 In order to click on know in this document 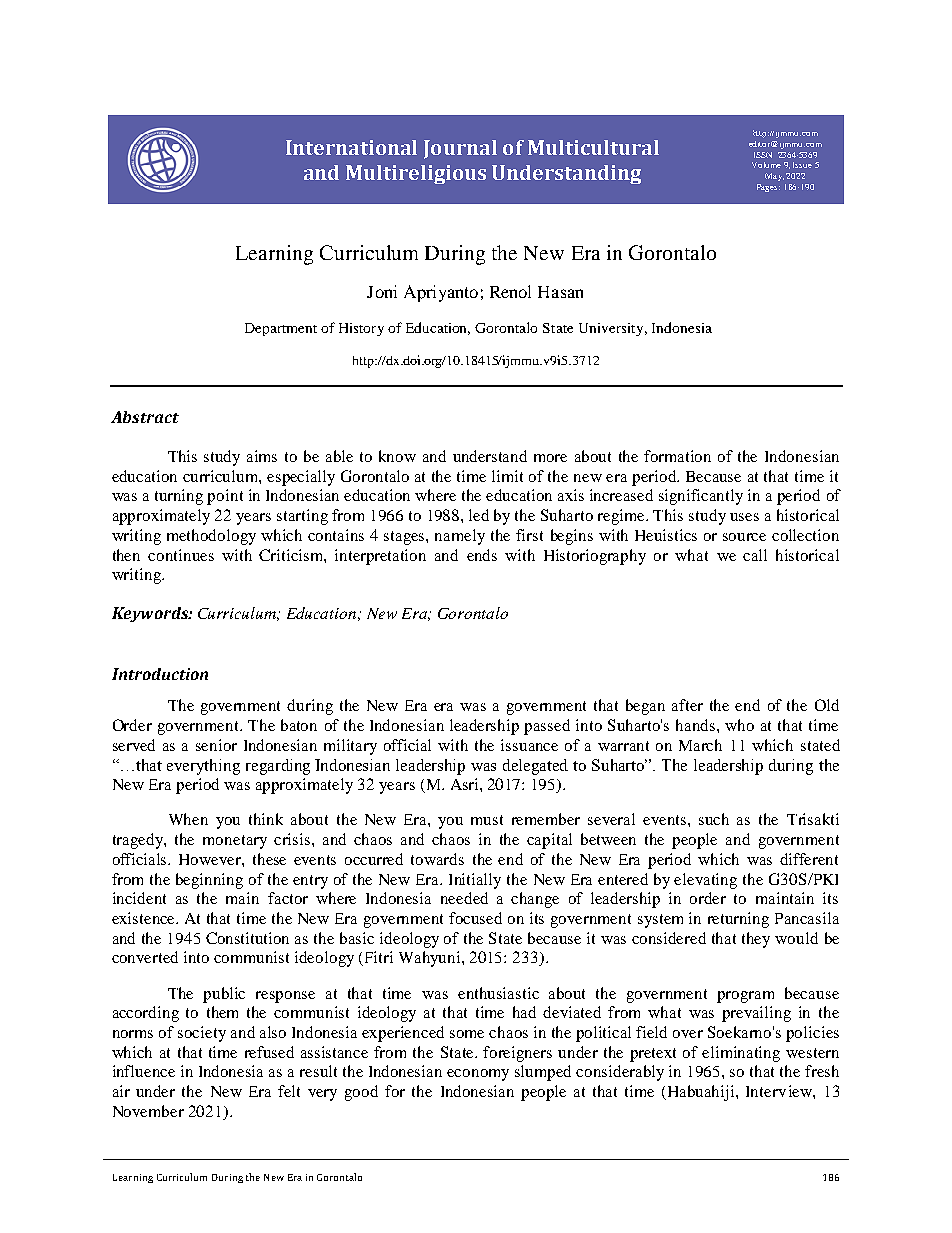, I will do `click(397, 456)`.
